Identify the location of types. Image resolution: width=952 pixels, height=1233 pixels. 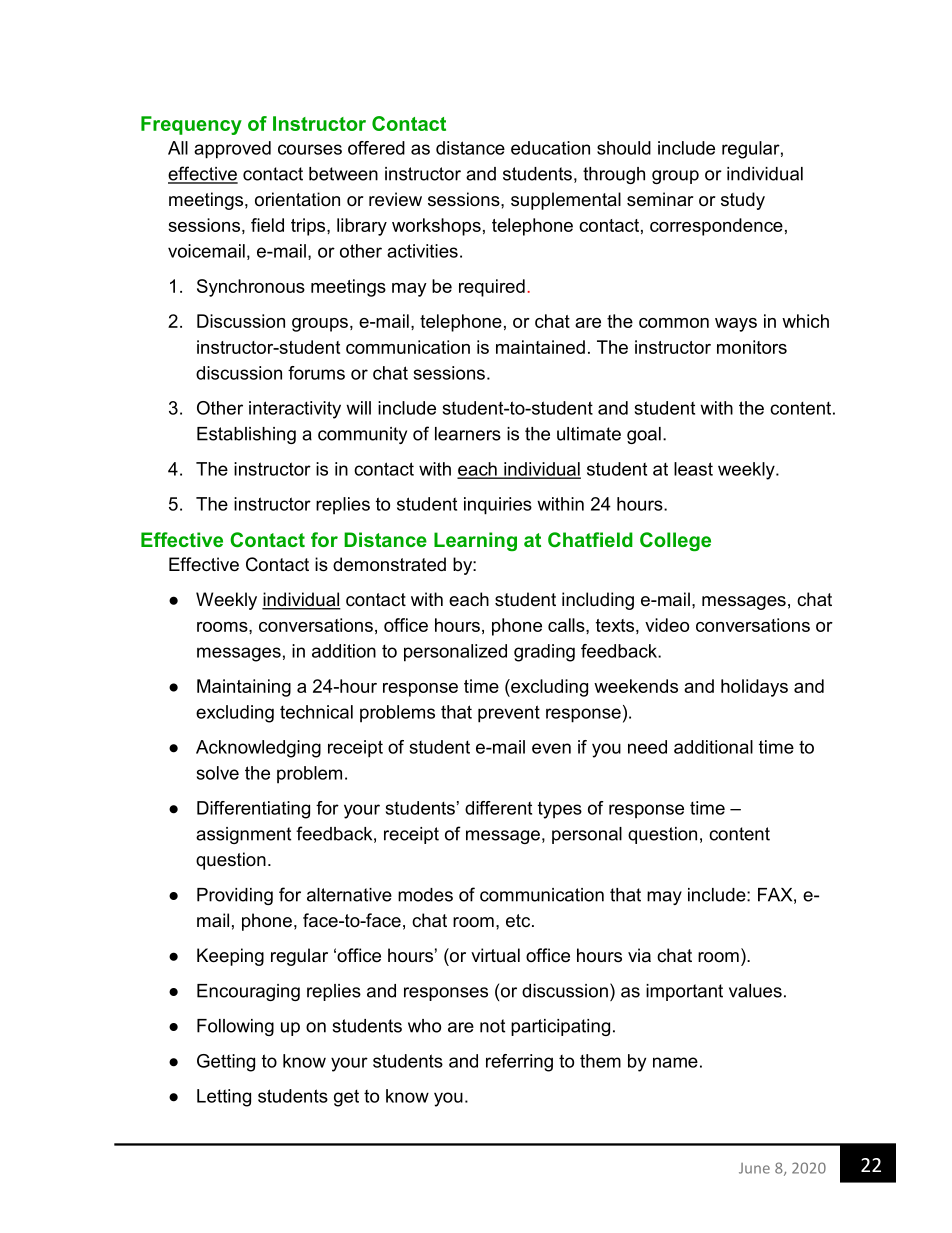
(560, 810).
